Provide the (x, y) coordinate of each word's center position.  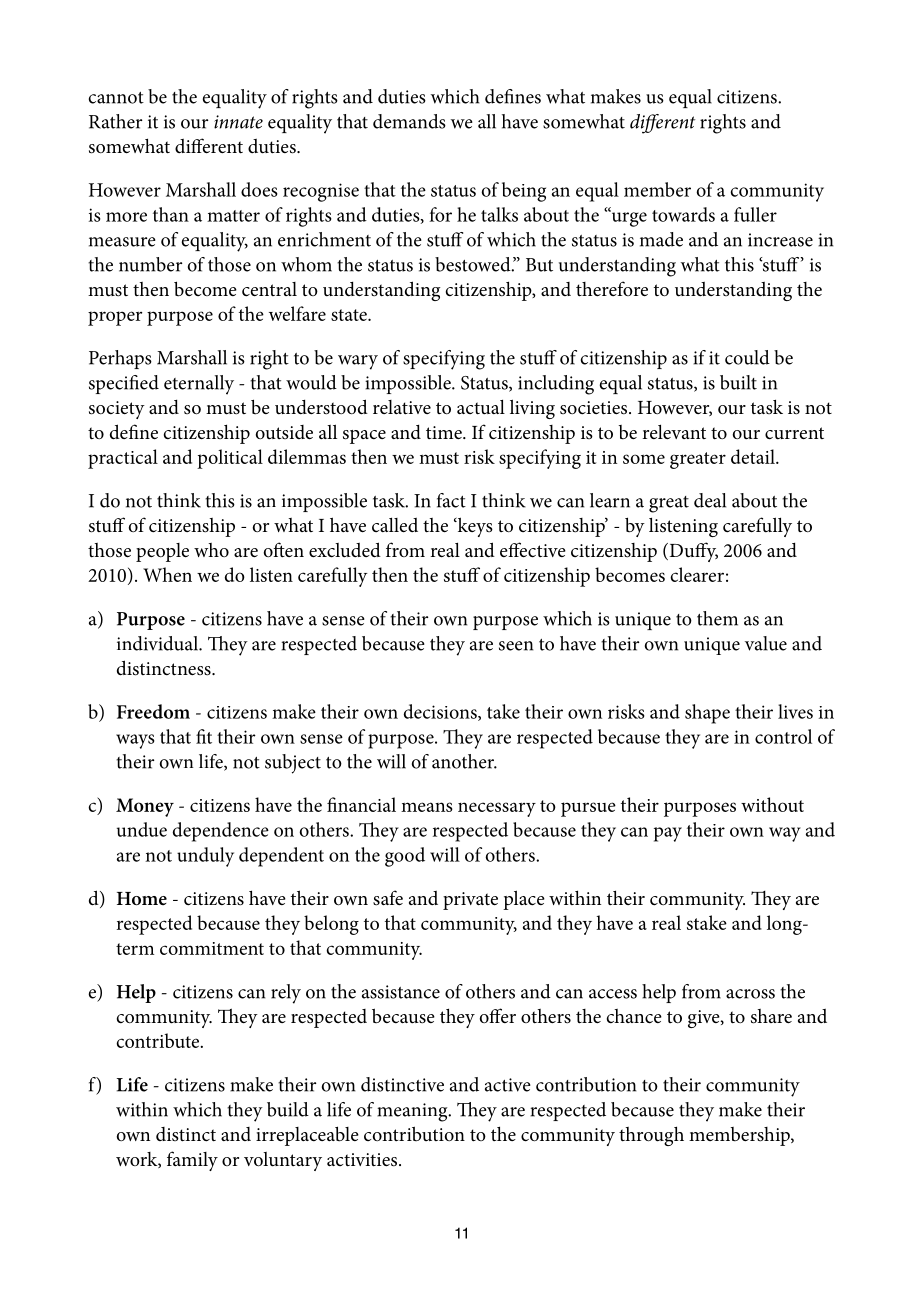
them (717, 618)
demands (409, 121)
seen (516, 646)
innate (238, 122)
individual (159, 643)
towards (683, 214)
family (192, 1161)
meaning (413, 1112)
